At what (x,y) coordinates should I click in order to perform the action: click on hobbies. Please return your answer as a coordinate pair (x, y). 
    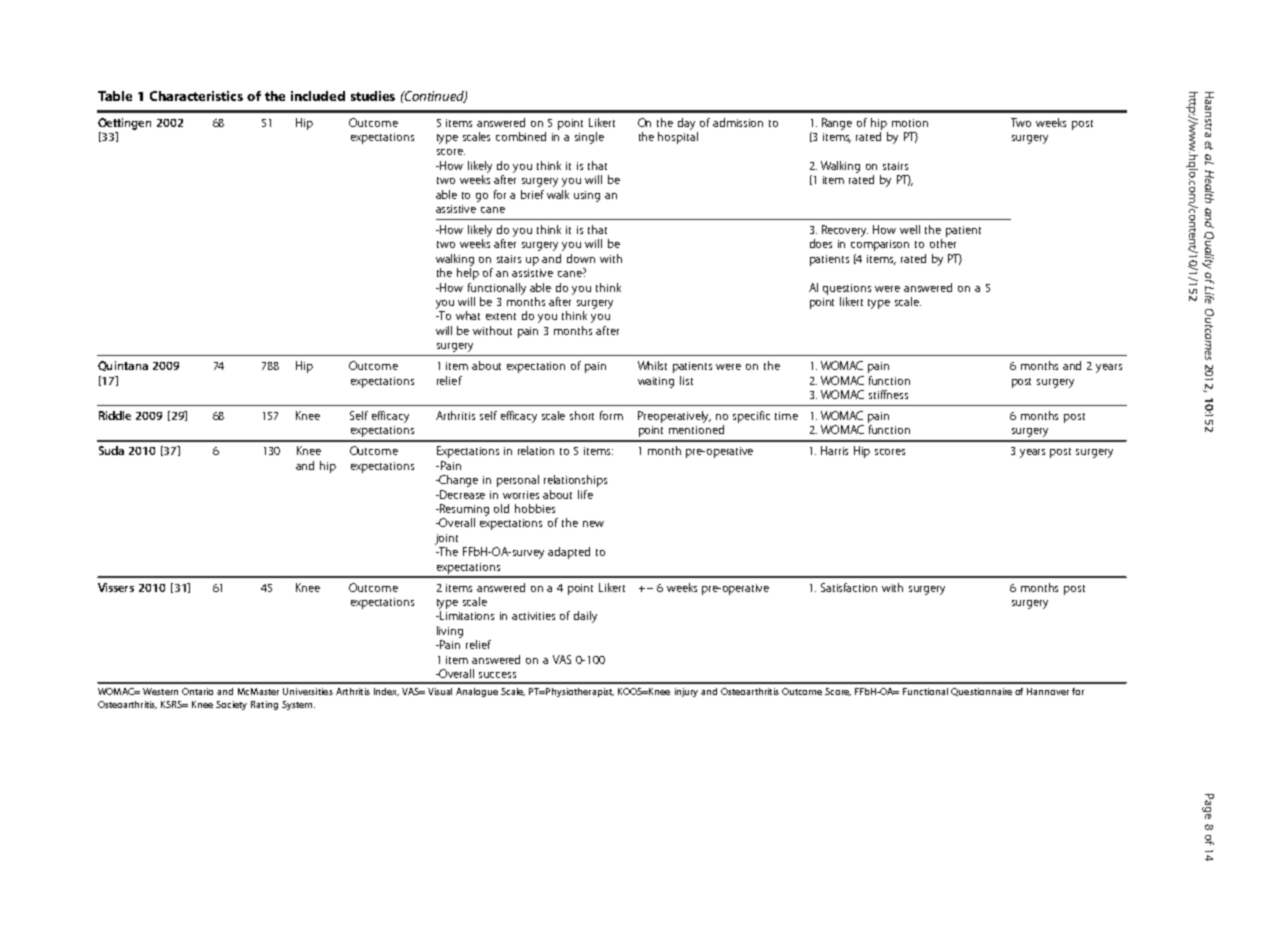
    Looking at the image, I should click on (535, 508).
